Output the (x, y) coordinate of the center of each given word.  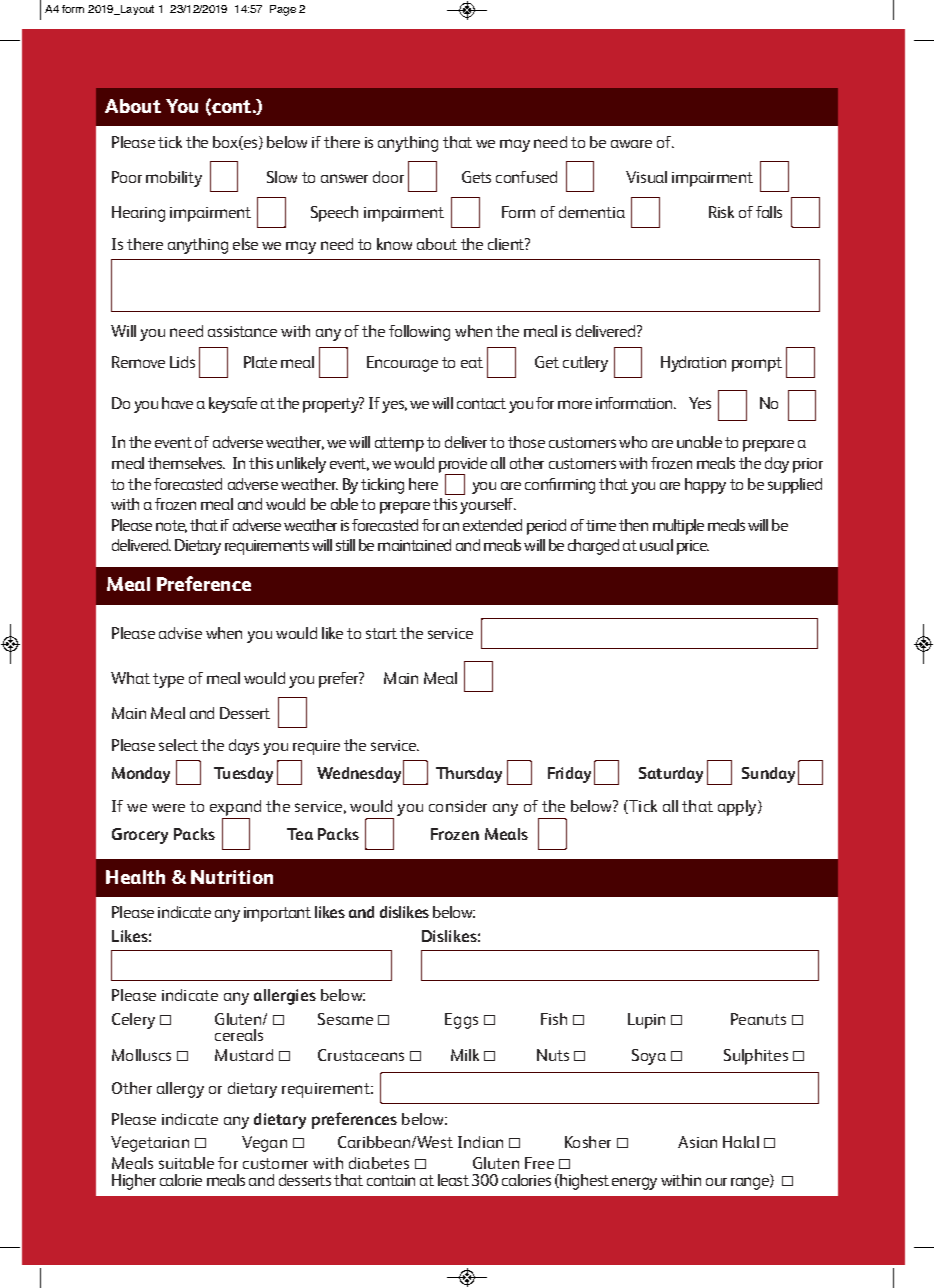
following (419, 333)
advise (180, 633)
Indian (480, 1142)
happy (705, 486)
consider (458, 806)
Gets (476, 177)
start (381, 633)
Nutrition (232, 877)
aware (631, 144)
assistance (242, 331)
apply (738, 808)
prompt (757, 364)
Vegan (264, 1144)
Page (283, 10)
